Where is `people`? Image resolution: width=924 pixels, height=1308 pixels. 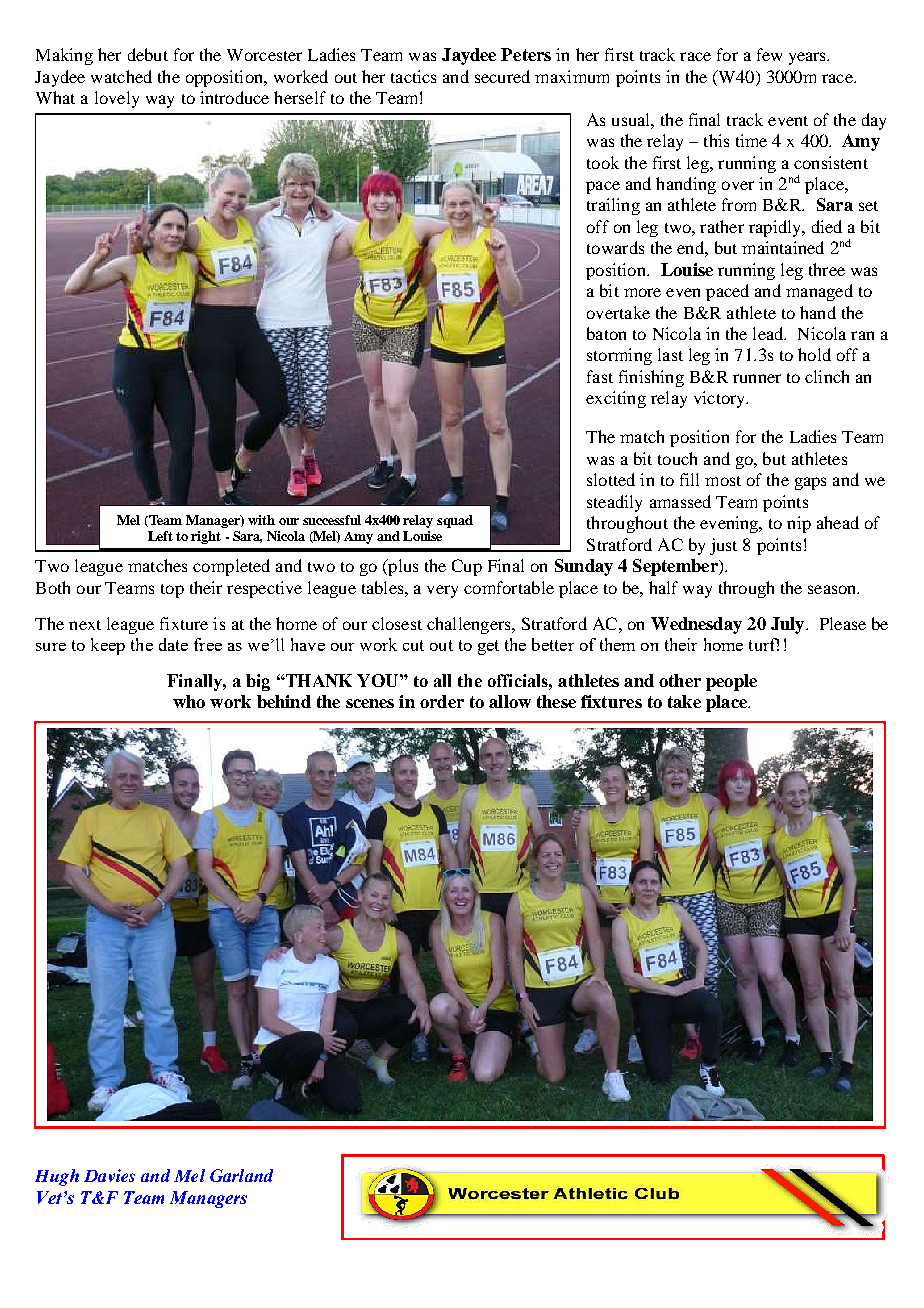
people is located at coordinates (731, 682).
